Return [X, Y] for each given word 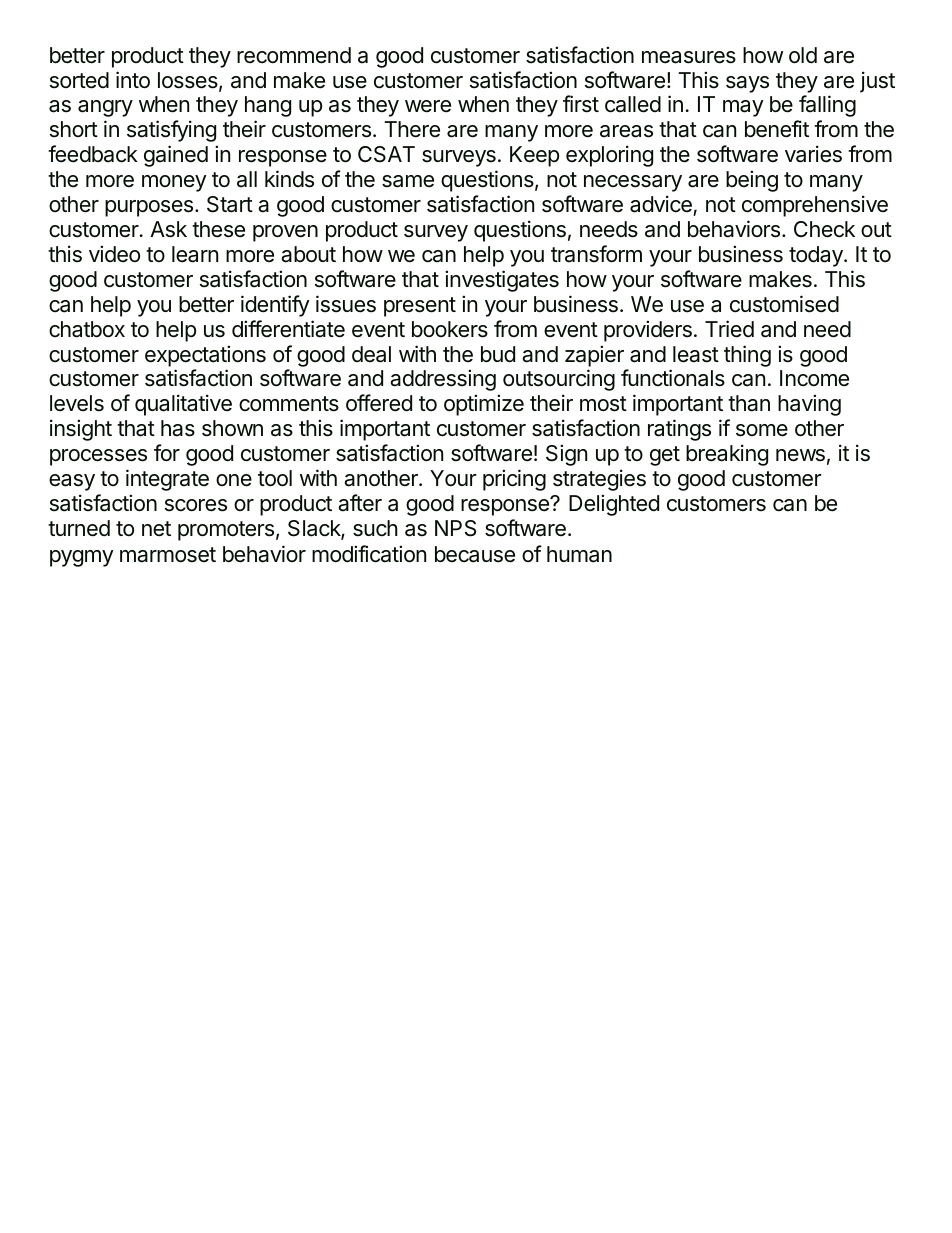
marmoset [168, 555]
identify [275, 306]
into [133, 80]
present [420, 307]
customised [784, 304]
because [475, 554]
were [428, 106]
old [803, 55]
